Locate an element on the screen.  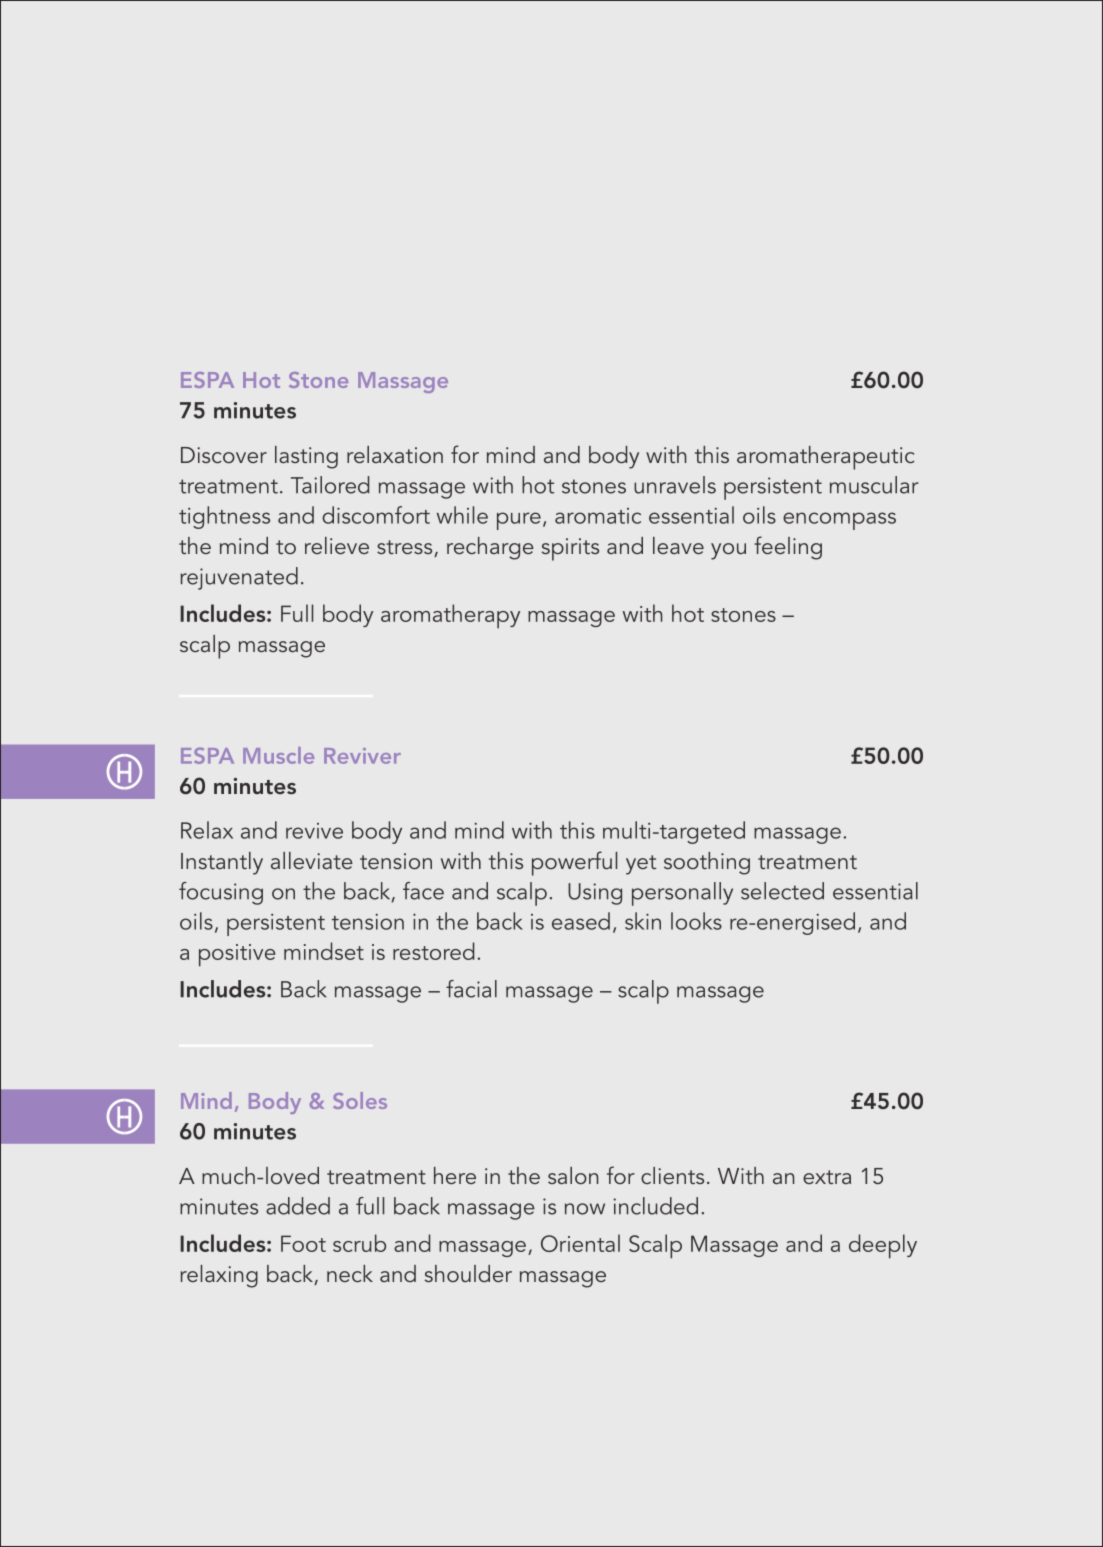
facial is located at coordinates (471, 989).
